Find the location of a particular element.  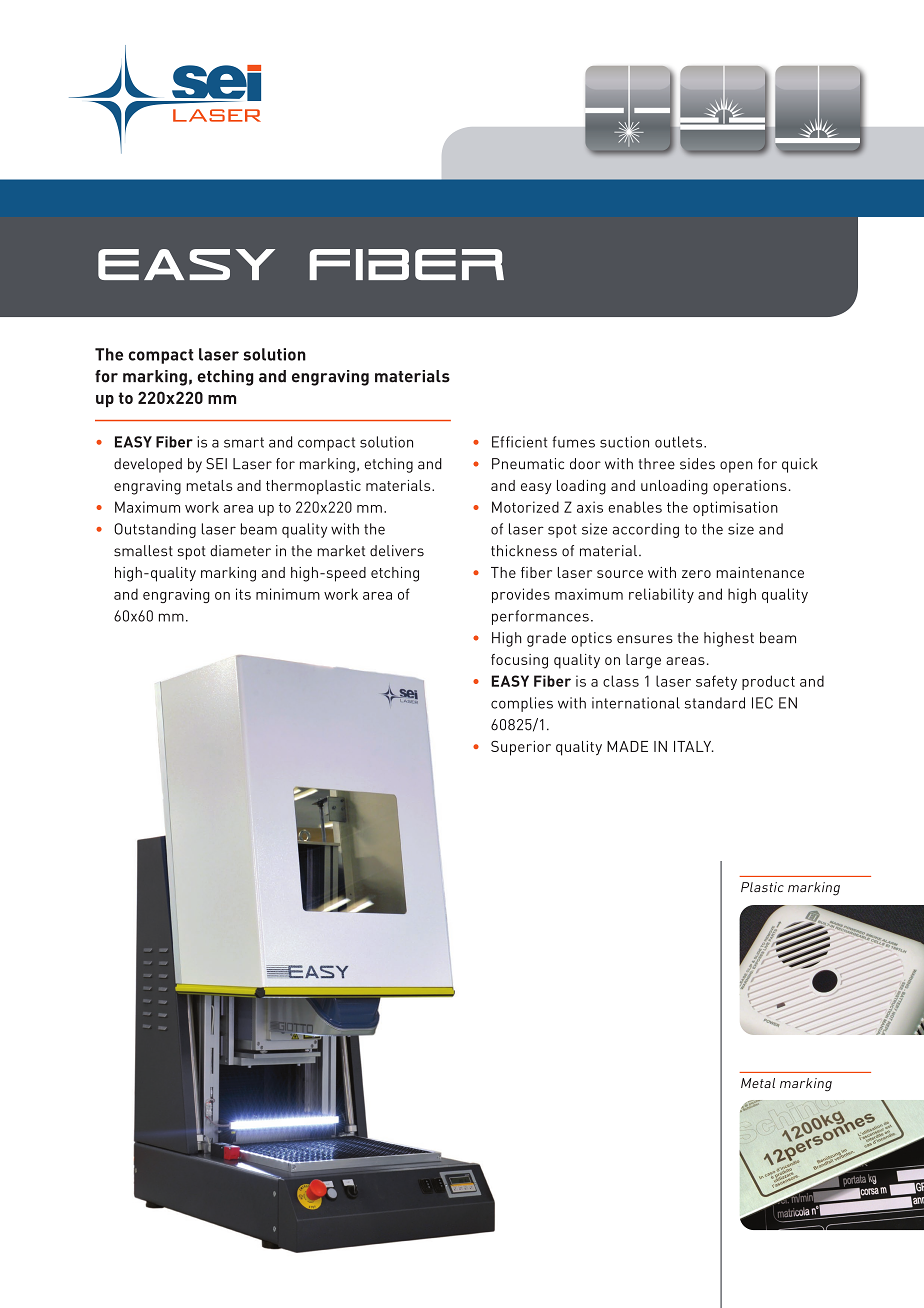

complies is located at coordinates (522, 704).
